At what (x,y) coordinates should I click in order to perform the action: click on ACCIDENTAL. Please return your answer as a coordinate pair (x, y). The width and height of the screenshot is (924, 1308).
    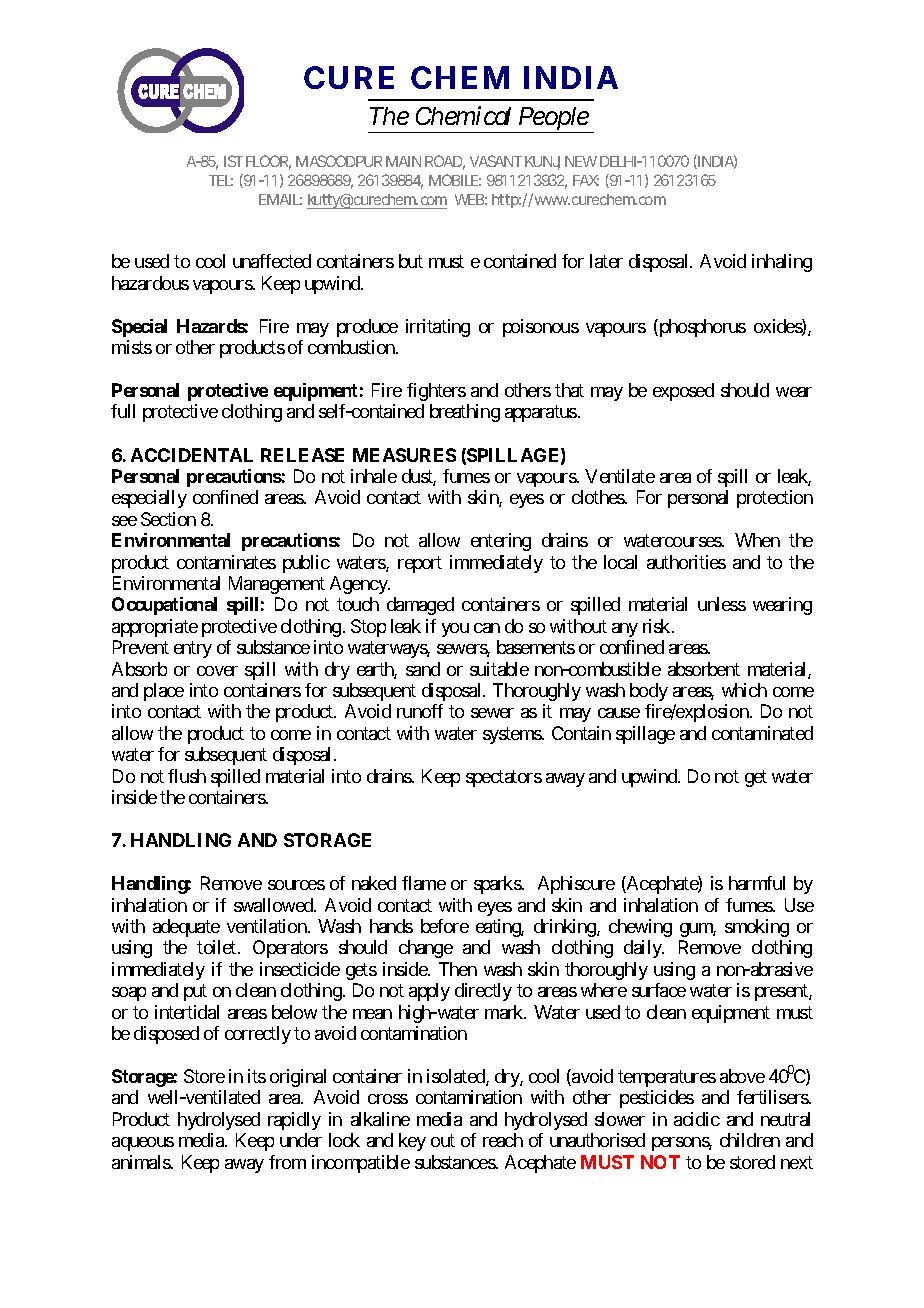
    Looking at the image, I should click on (192, 455).
